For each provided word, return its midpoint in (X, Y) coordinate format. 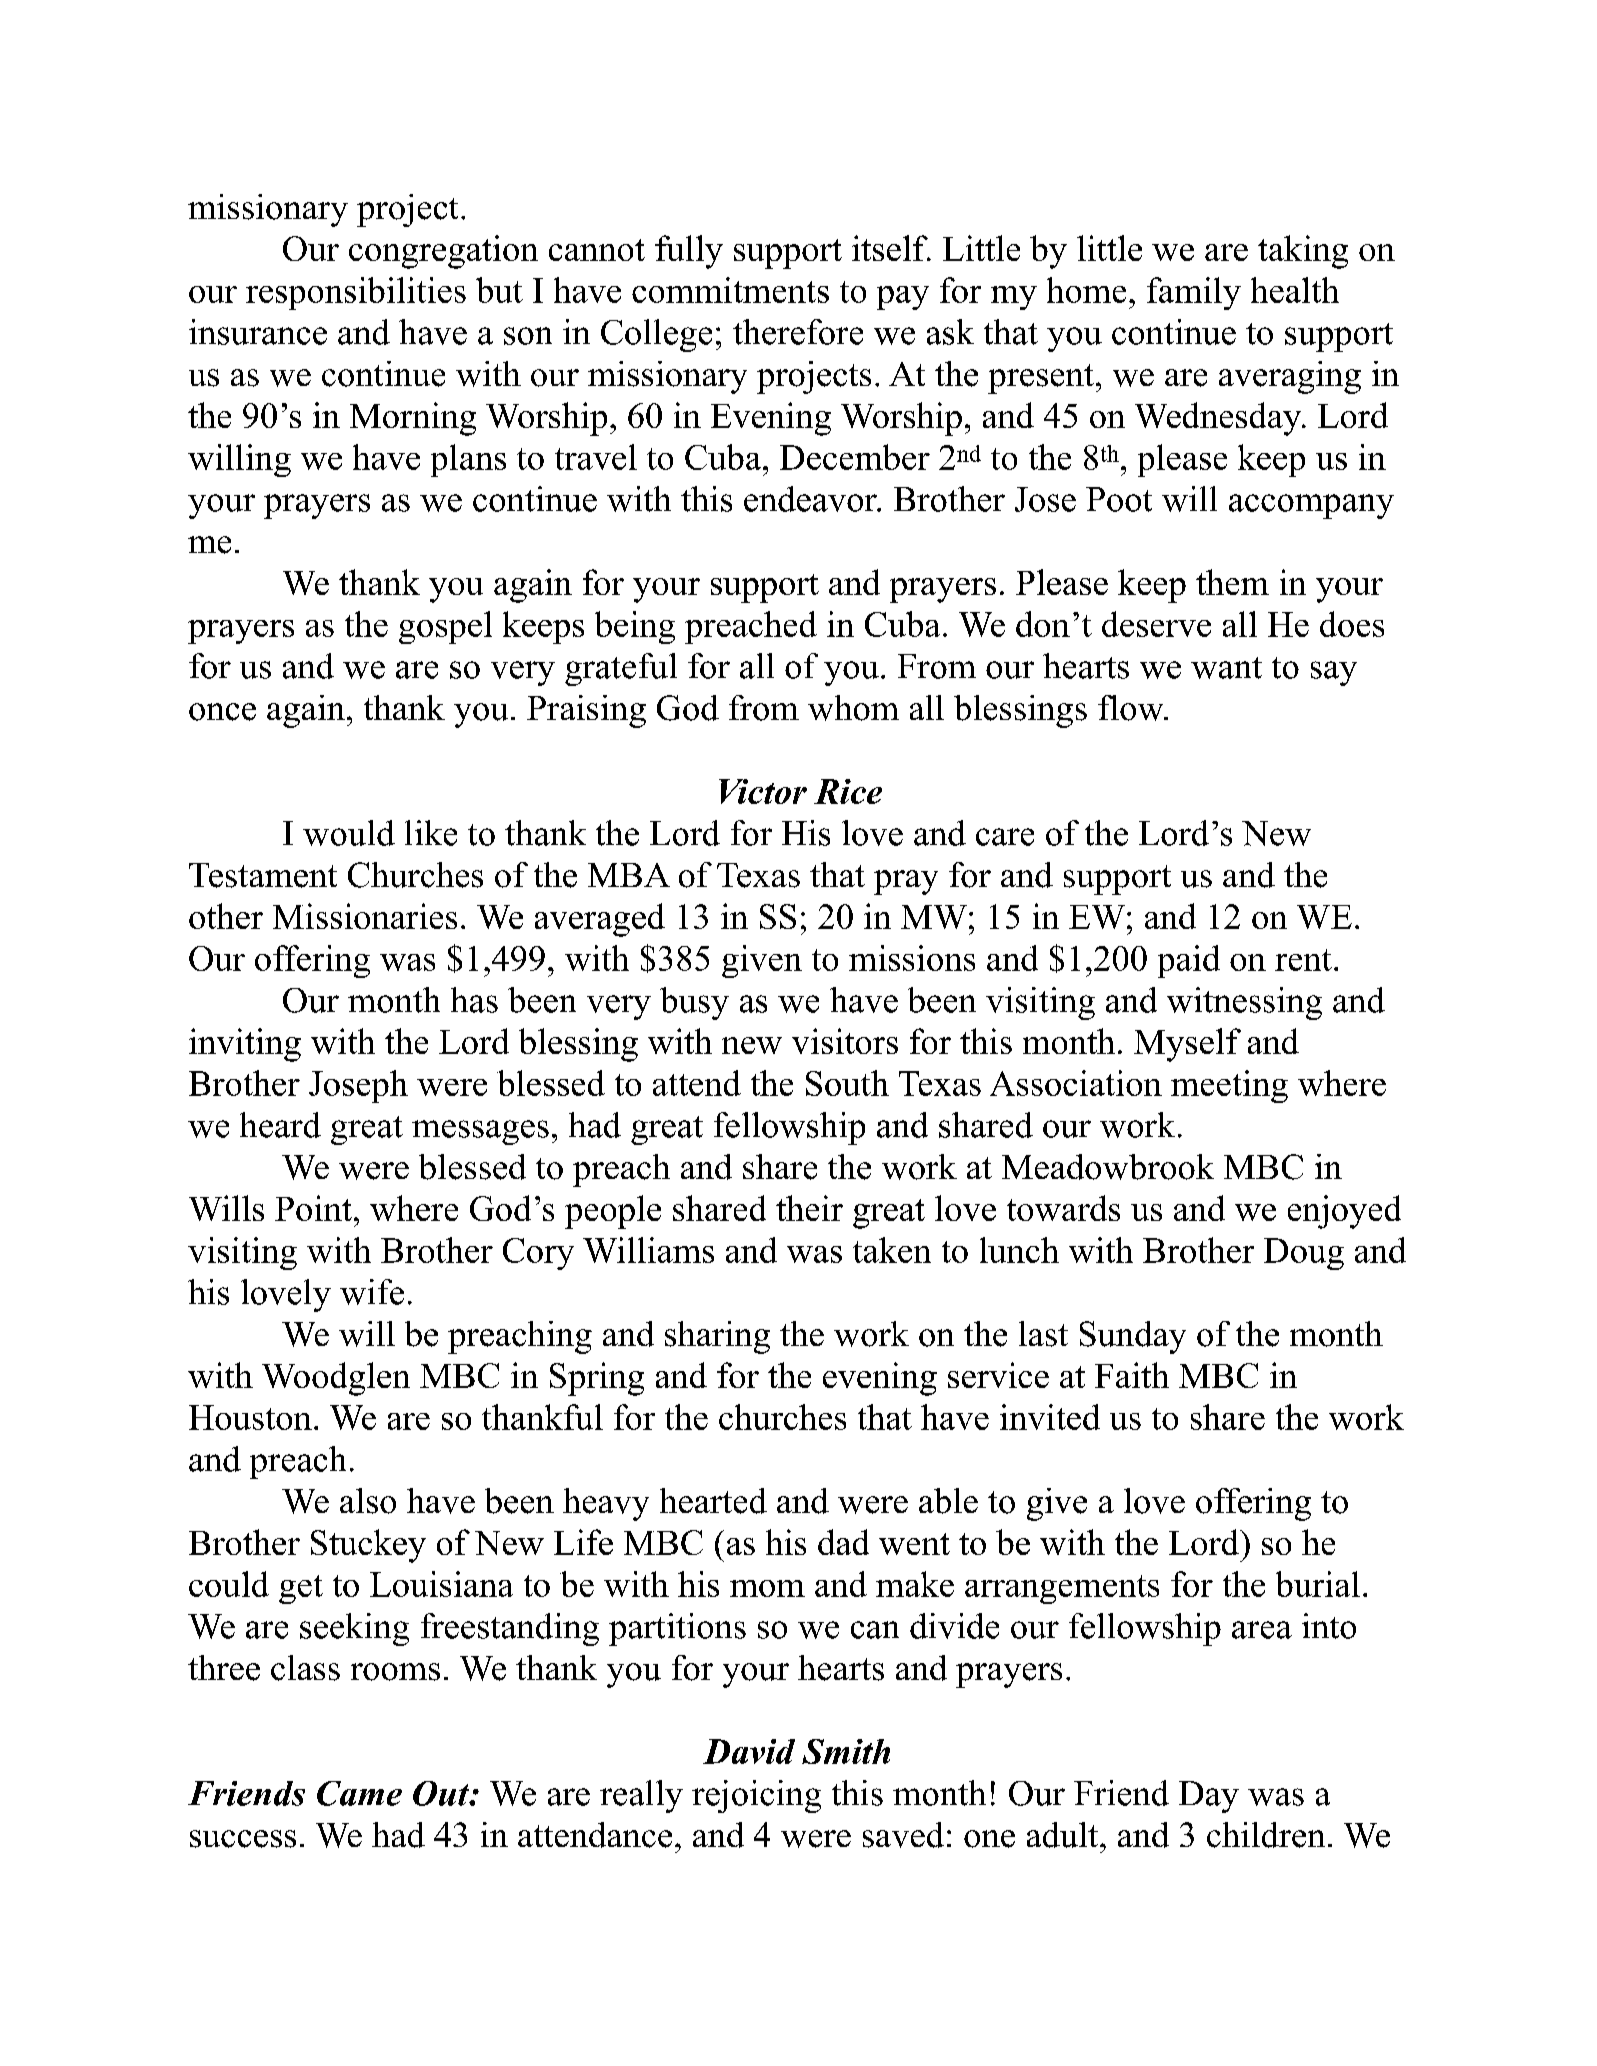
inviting (245, 1045)
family (1194, 293)
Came (359, 1793)
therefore (798, 332)
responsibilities (356, 293)
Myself (1187, 1045)
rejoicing (756, 1796)
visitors (845, 1041)
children (1266, 1835)
